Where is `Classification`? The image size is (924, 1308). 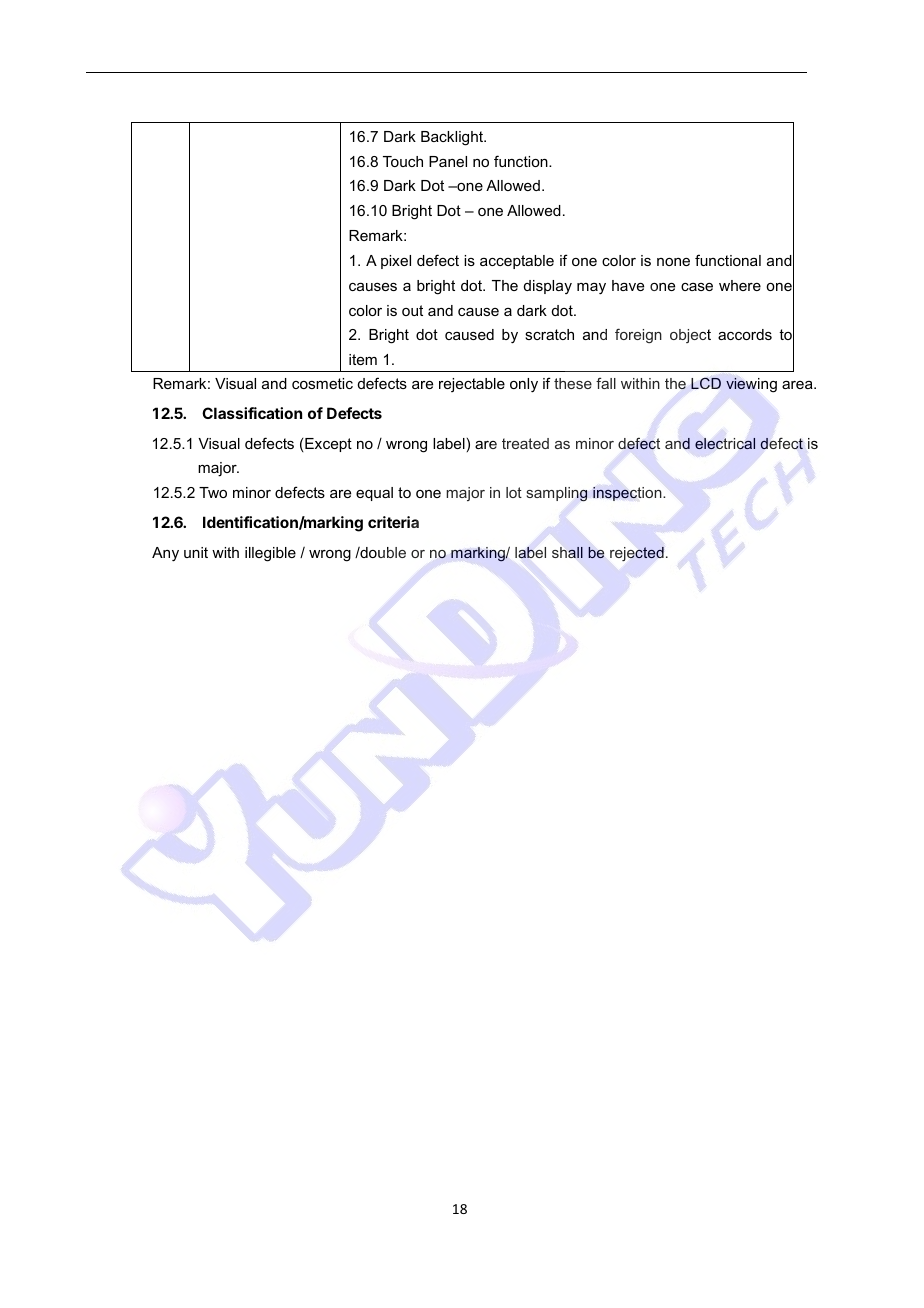 Classification is located at coordinates (252, 413).
